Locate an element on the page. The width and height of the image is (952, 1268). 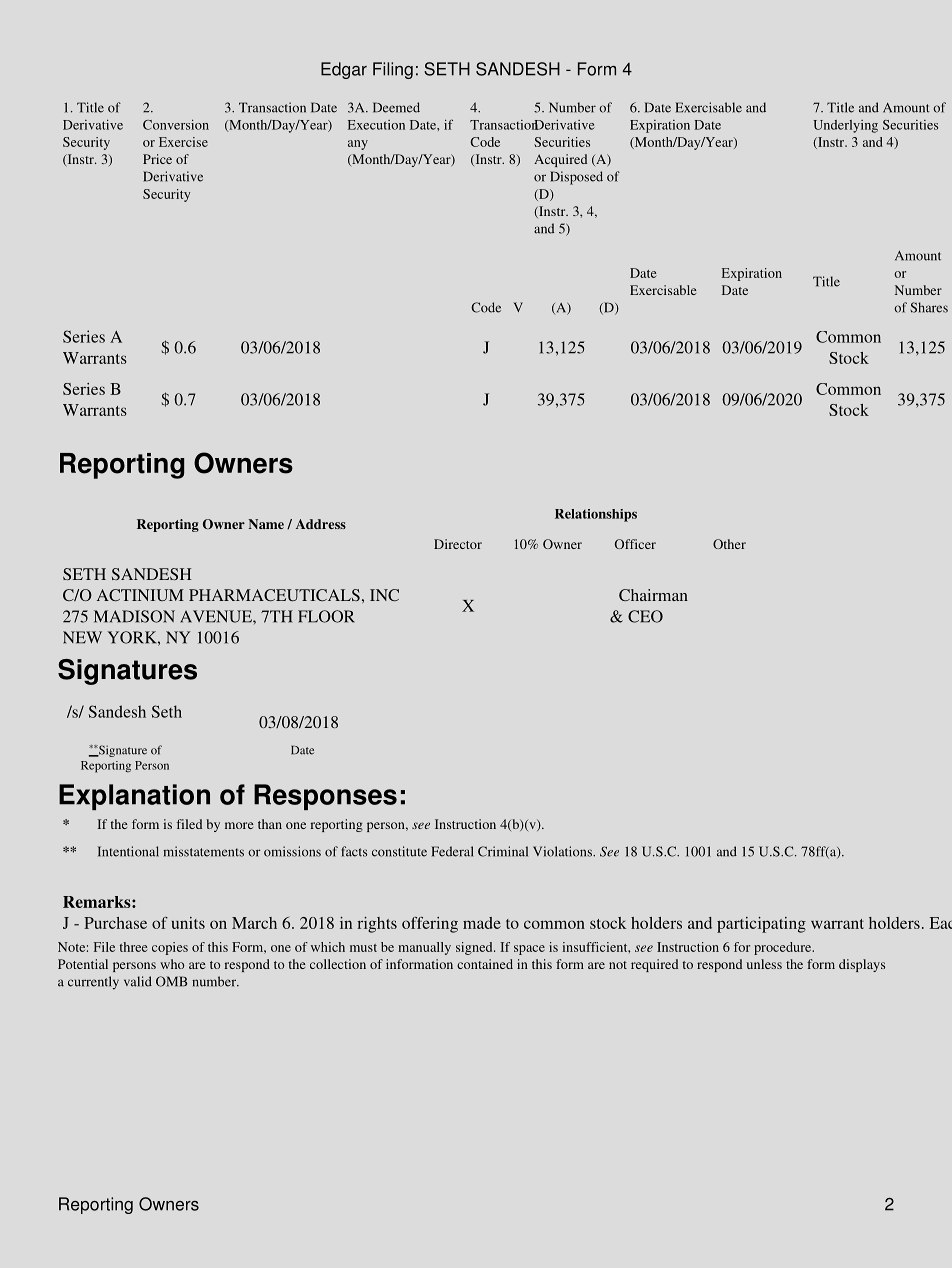
Conversion is located at coordinates (176, 124).
